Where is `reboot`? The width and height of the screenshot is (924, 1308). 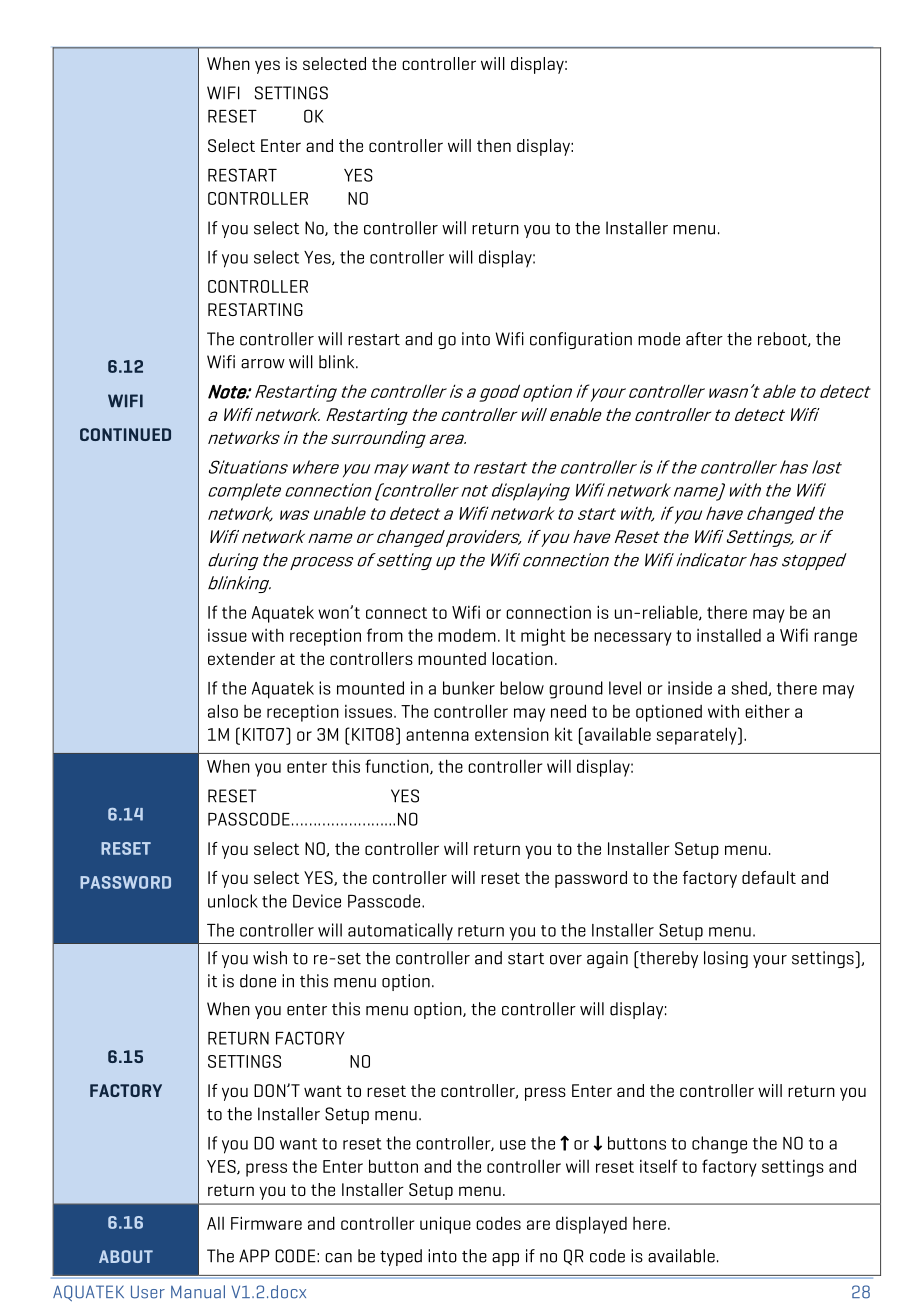
reboot is located at coordinates (783, 339).
